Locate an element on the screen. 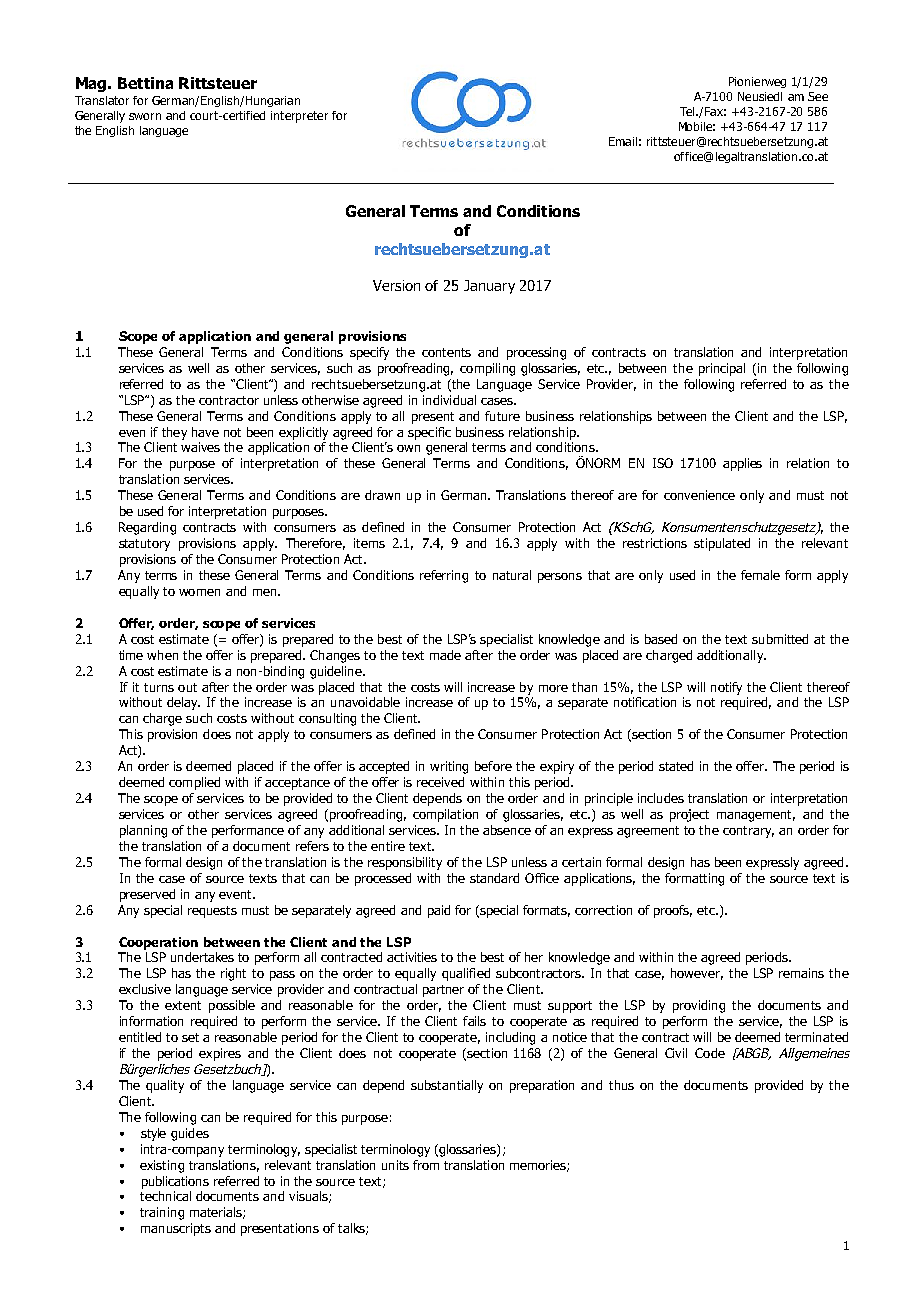 This screenshot has width=924, height=1308. individual is located at coordinates (449, 400).
